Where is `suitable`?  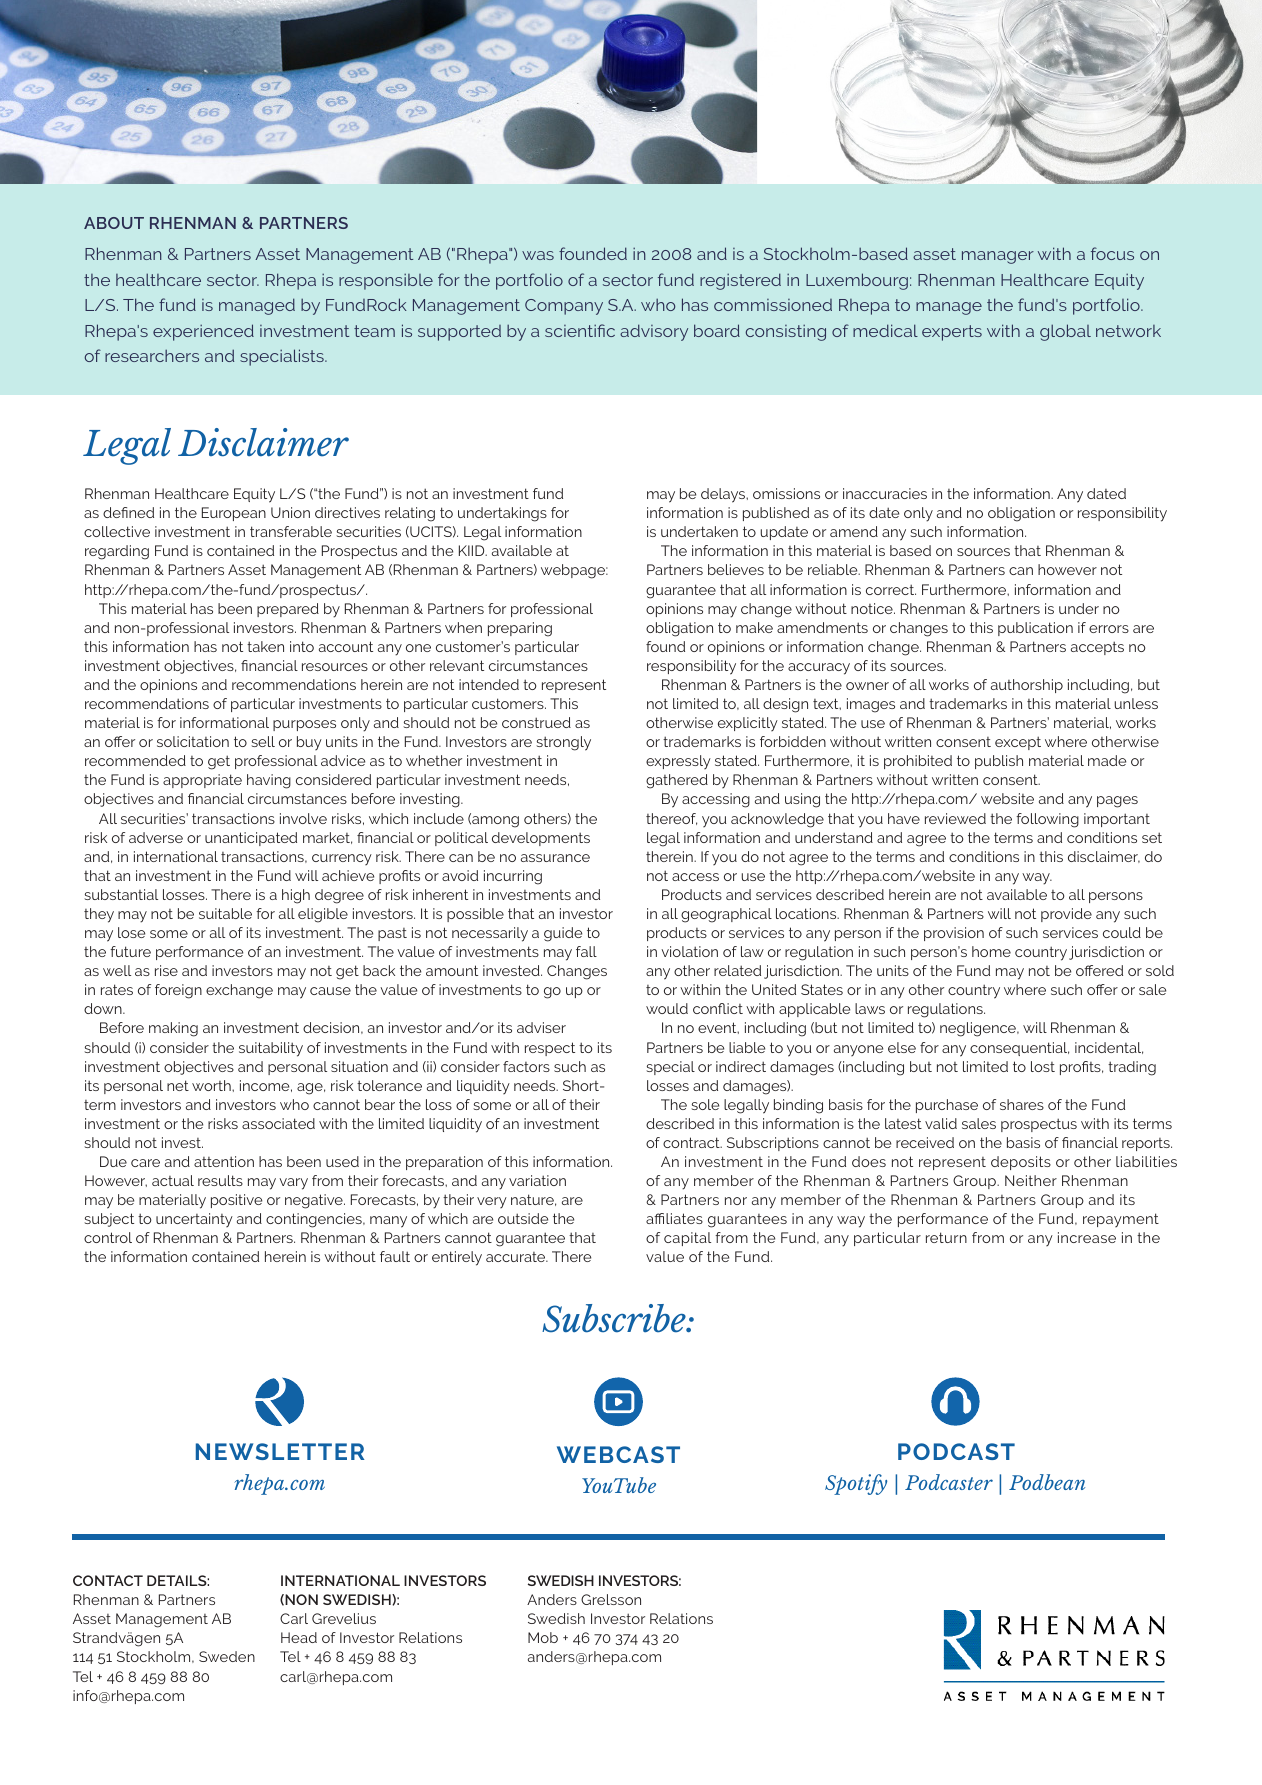 suitable is located at coordinates (225, 913).
